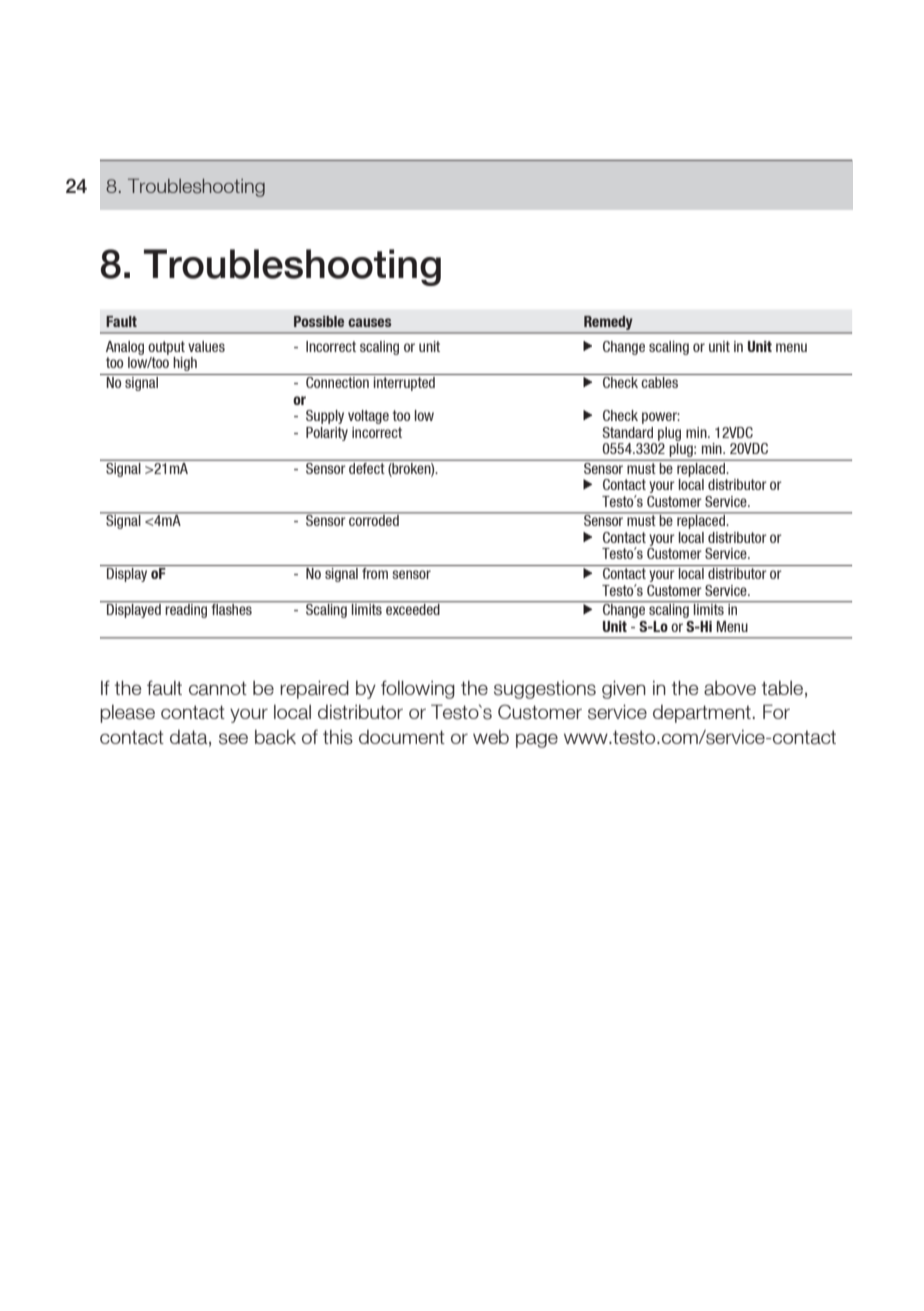  Describe the element at coordinates (627, 432) in the page. I see `Standard` at that location.
